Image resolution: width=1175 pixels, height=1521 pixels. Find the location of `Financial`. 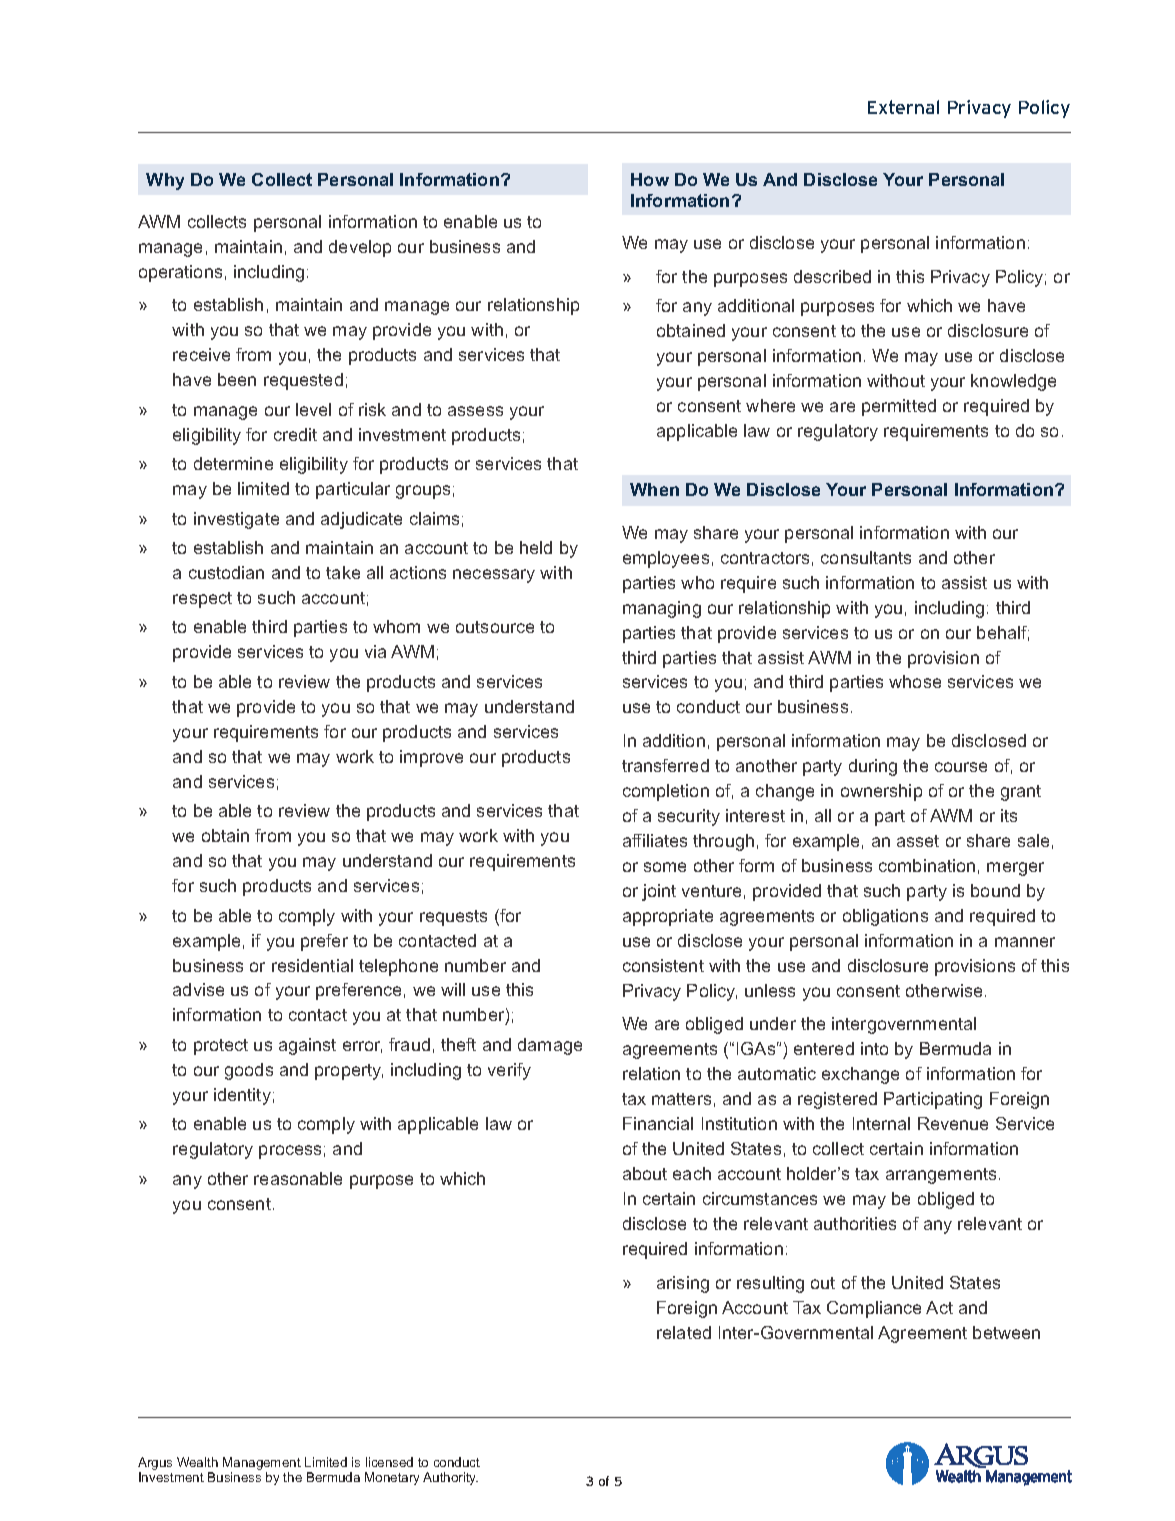

Financial is located at coordinates (658, 1123).
